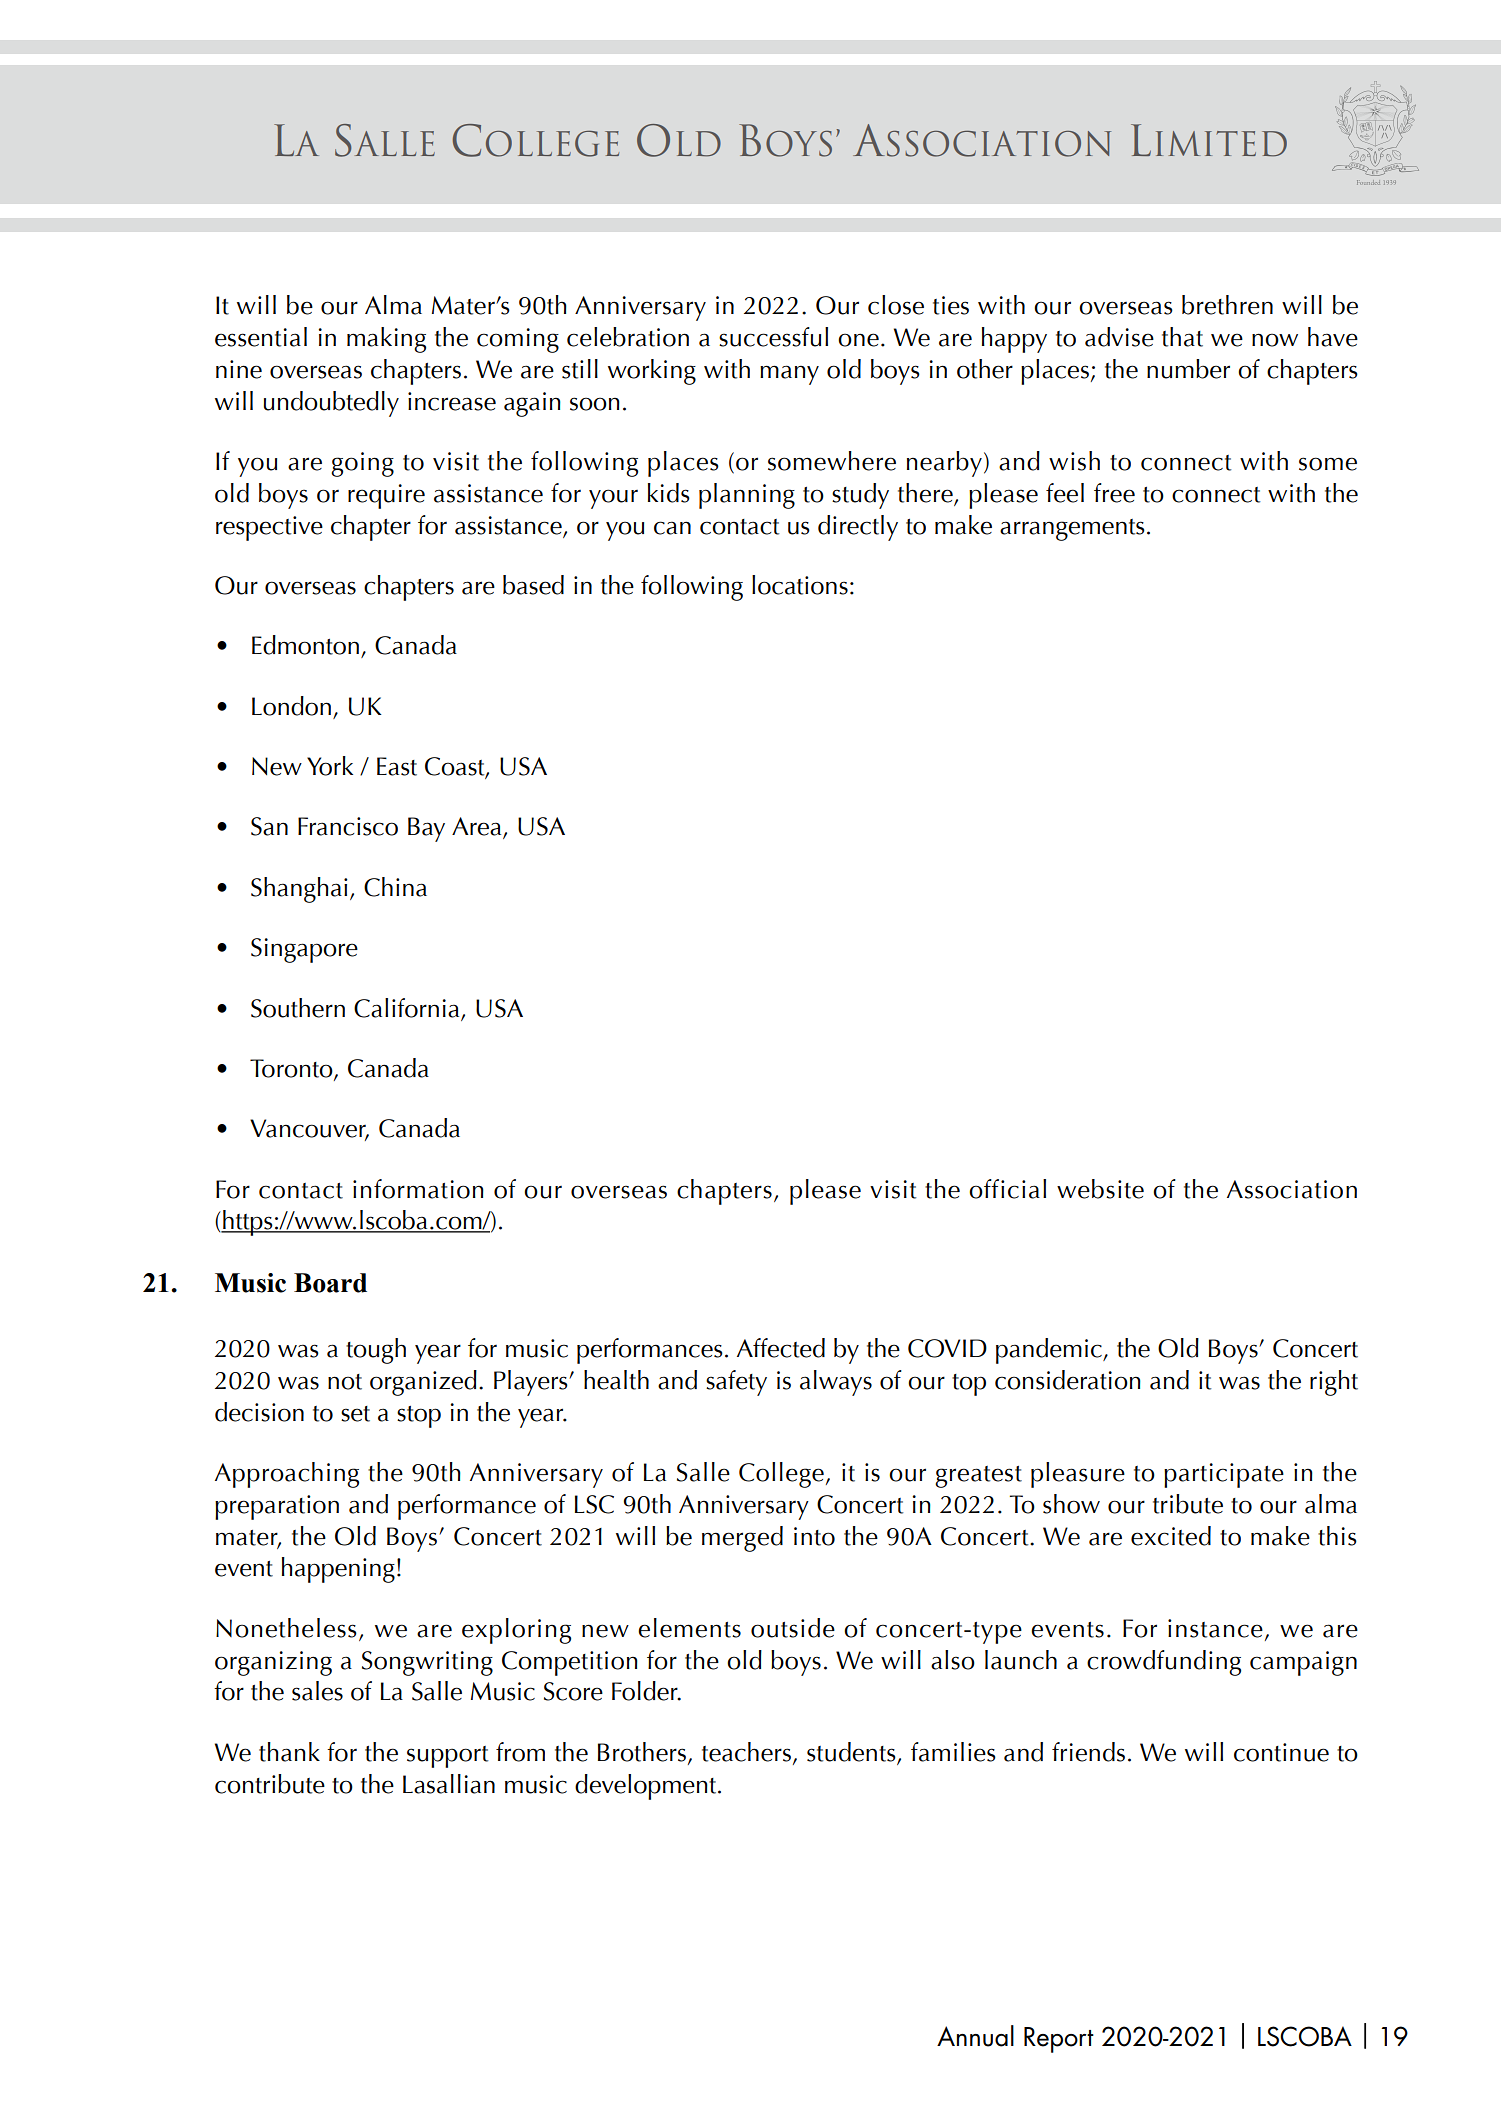 Image resolution: width=1501 pixels, height=2123 pixels. I want to click on number, so click(1188, 369).
